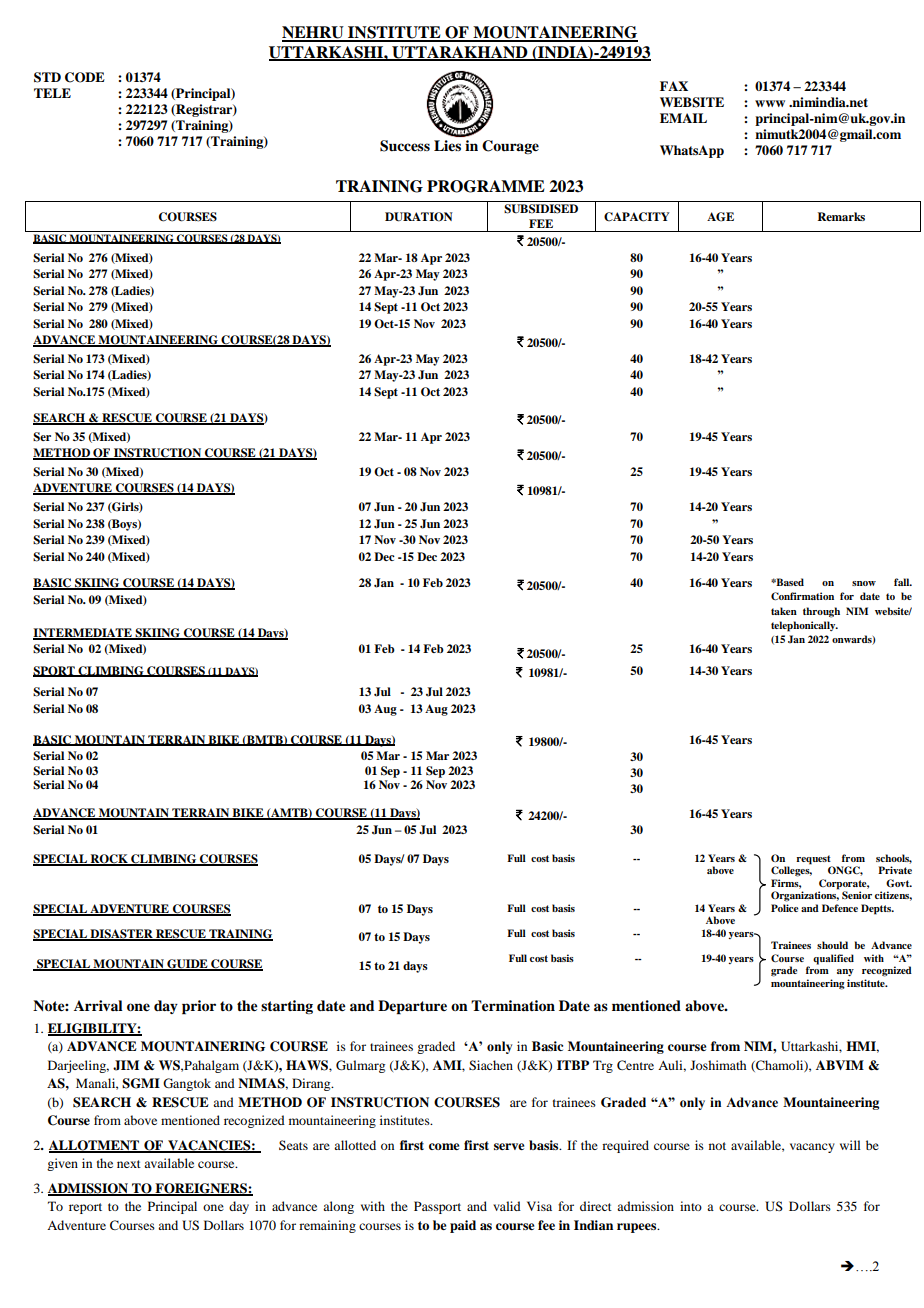  Describe the element at coordinates (447, 145) in the screenshot. I see `Lies` at that location.
